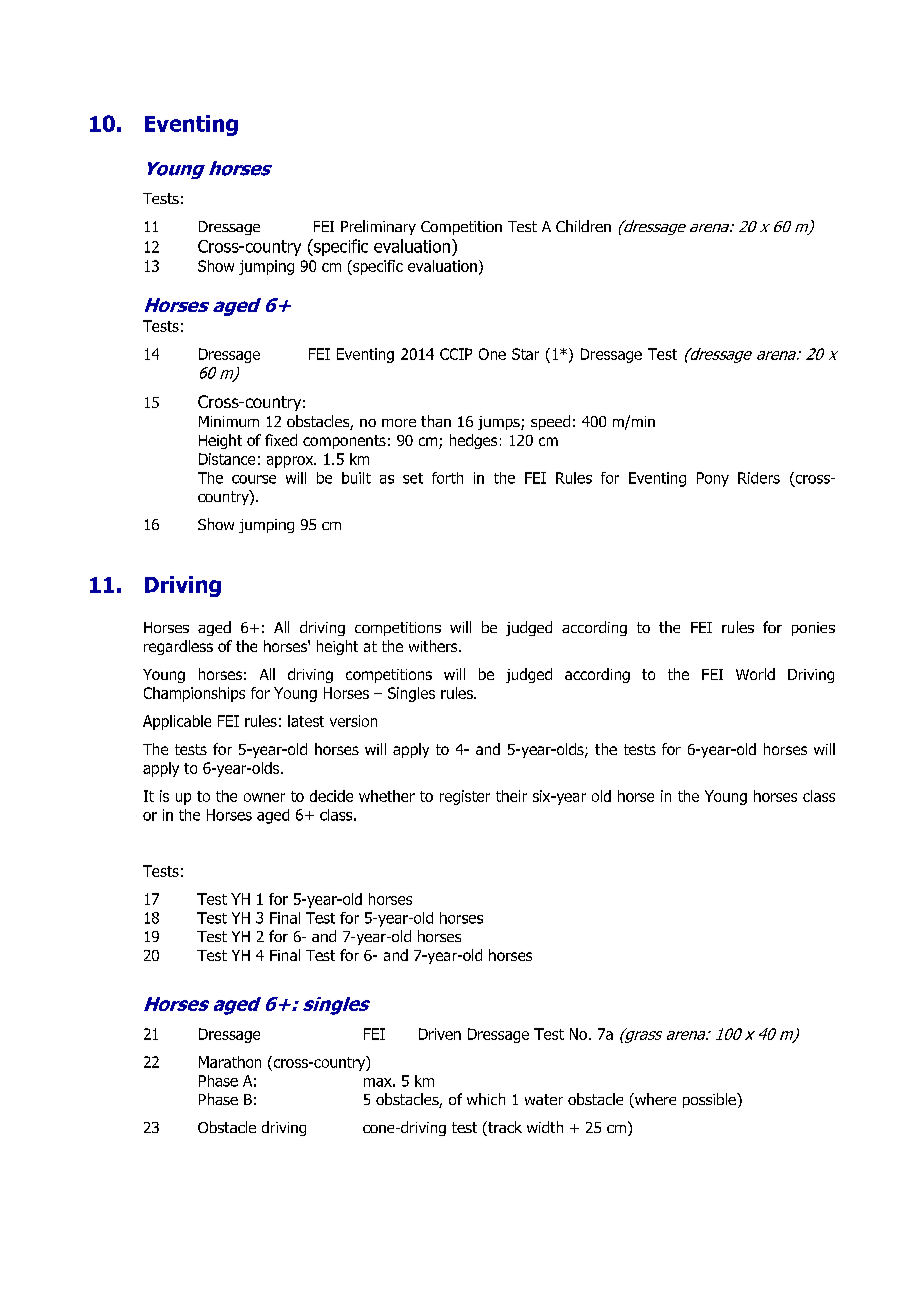  I want to click on Marathon, so click(230, 1062).
